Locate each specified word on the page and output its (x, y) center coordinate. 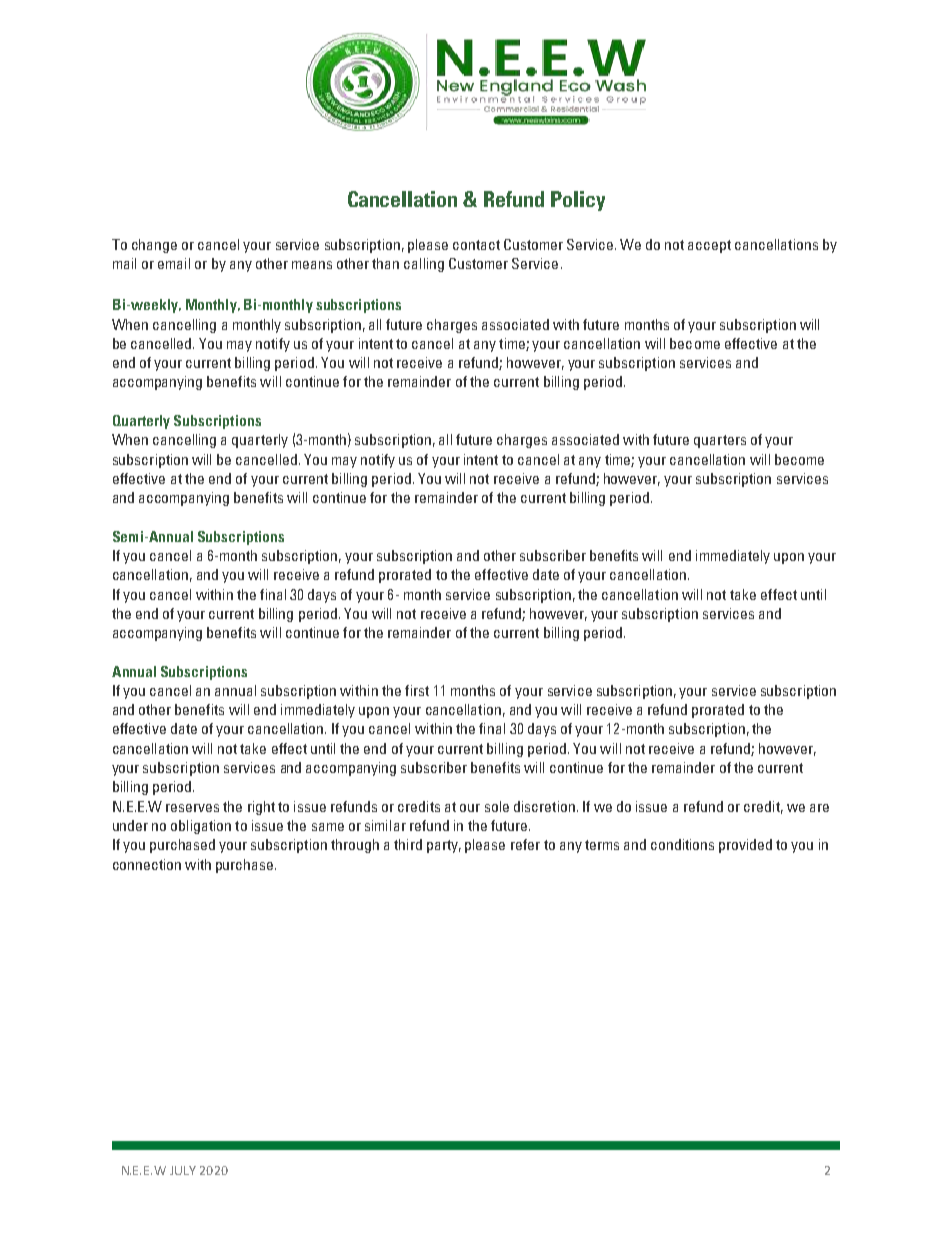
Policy (578, 201)
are (819, 808)
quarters (720, 441)
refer (525, 844)
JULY (183, 1170)
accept (709, 246)
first (417, 690)
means (312, 265)
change (154, 246)
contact (476, 245)
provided (745, 846)
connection (147, 864)
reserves (192, 808)
